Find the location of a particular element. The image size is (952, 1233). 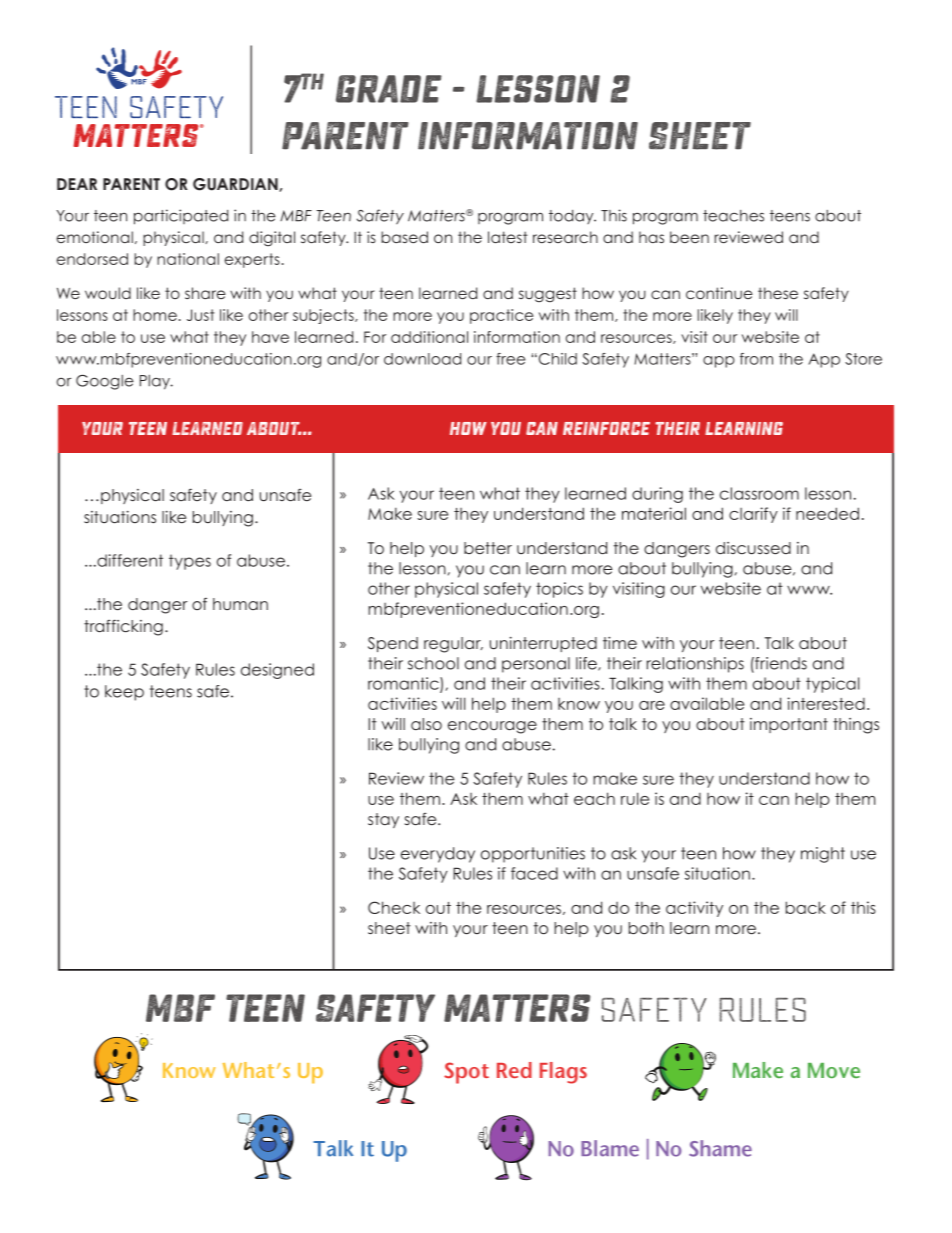

Spot is located at coordinates (466, 1073).
